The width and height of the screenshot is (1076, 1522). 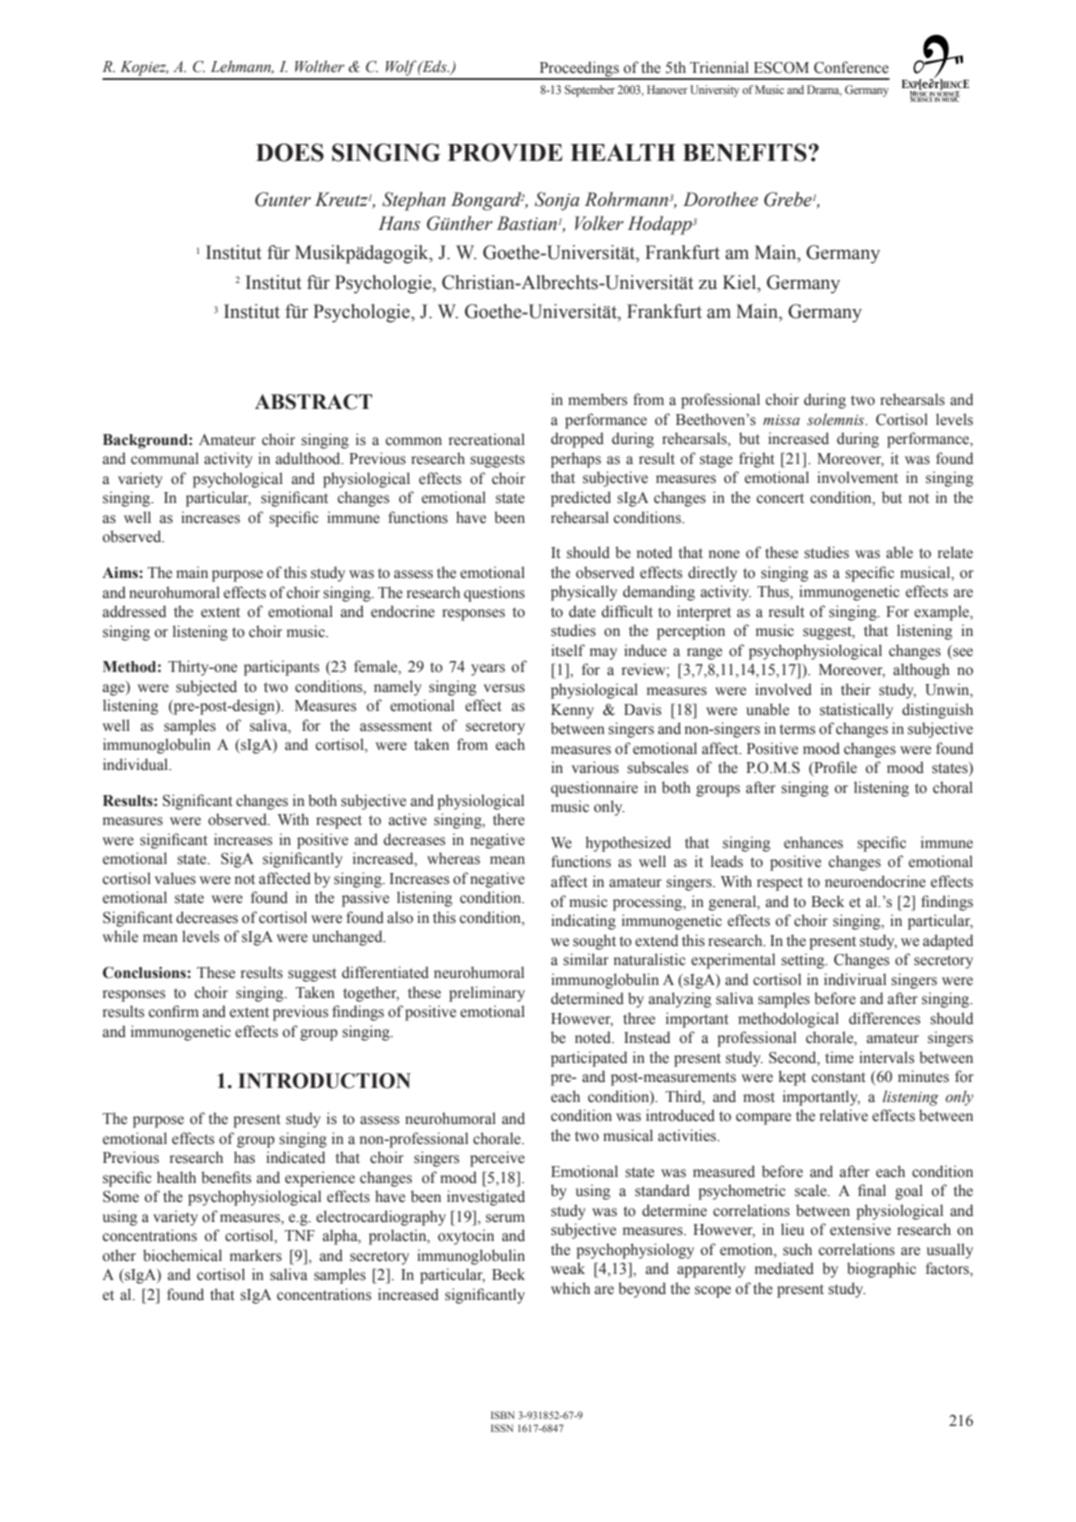 What do you see at coordinates (813, 842) in the screenshot?
I see `enhances` at bounding box center [813, 842].
